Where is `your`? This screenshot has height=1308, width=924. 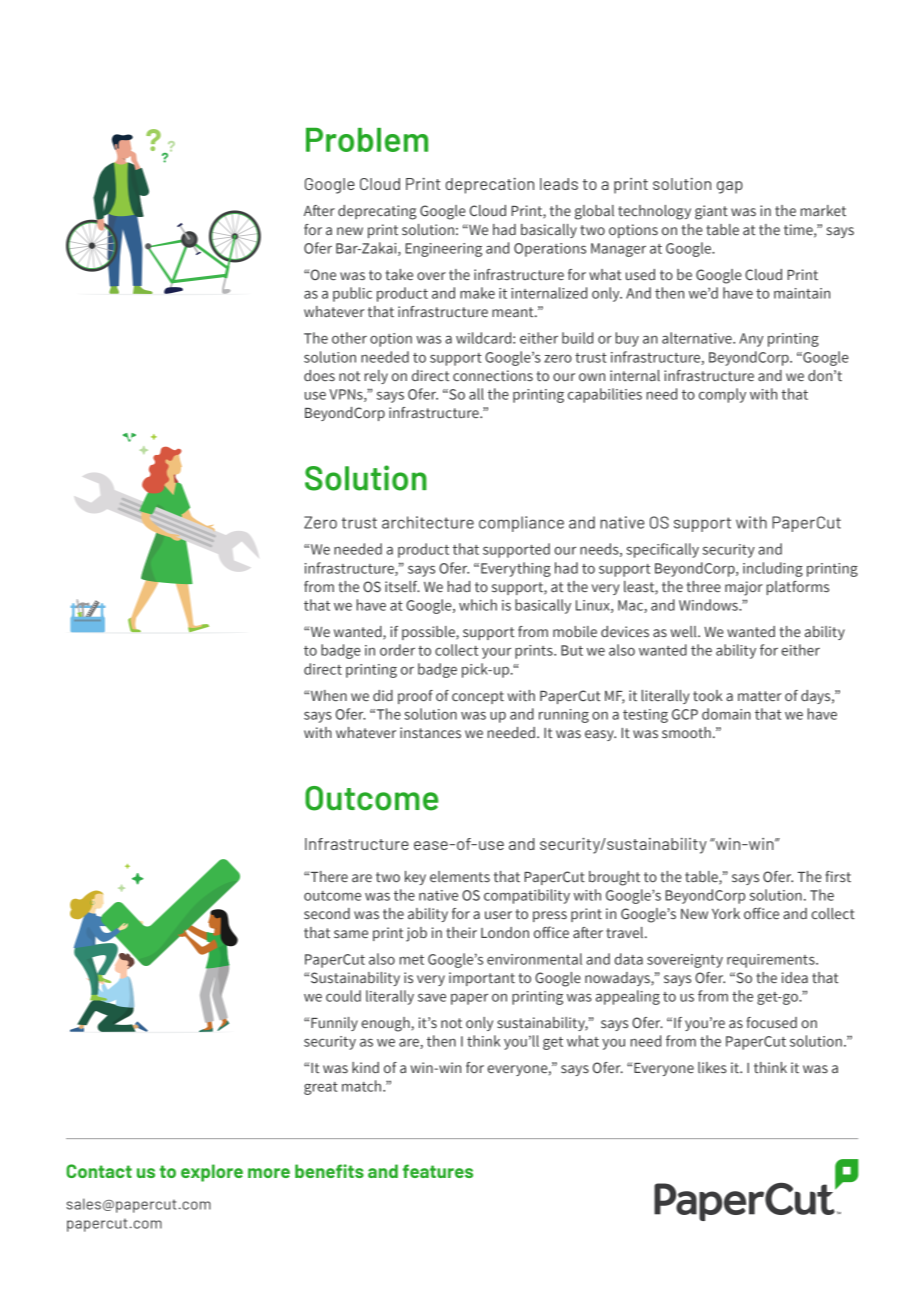
your is located at coordinates (496, 653).
